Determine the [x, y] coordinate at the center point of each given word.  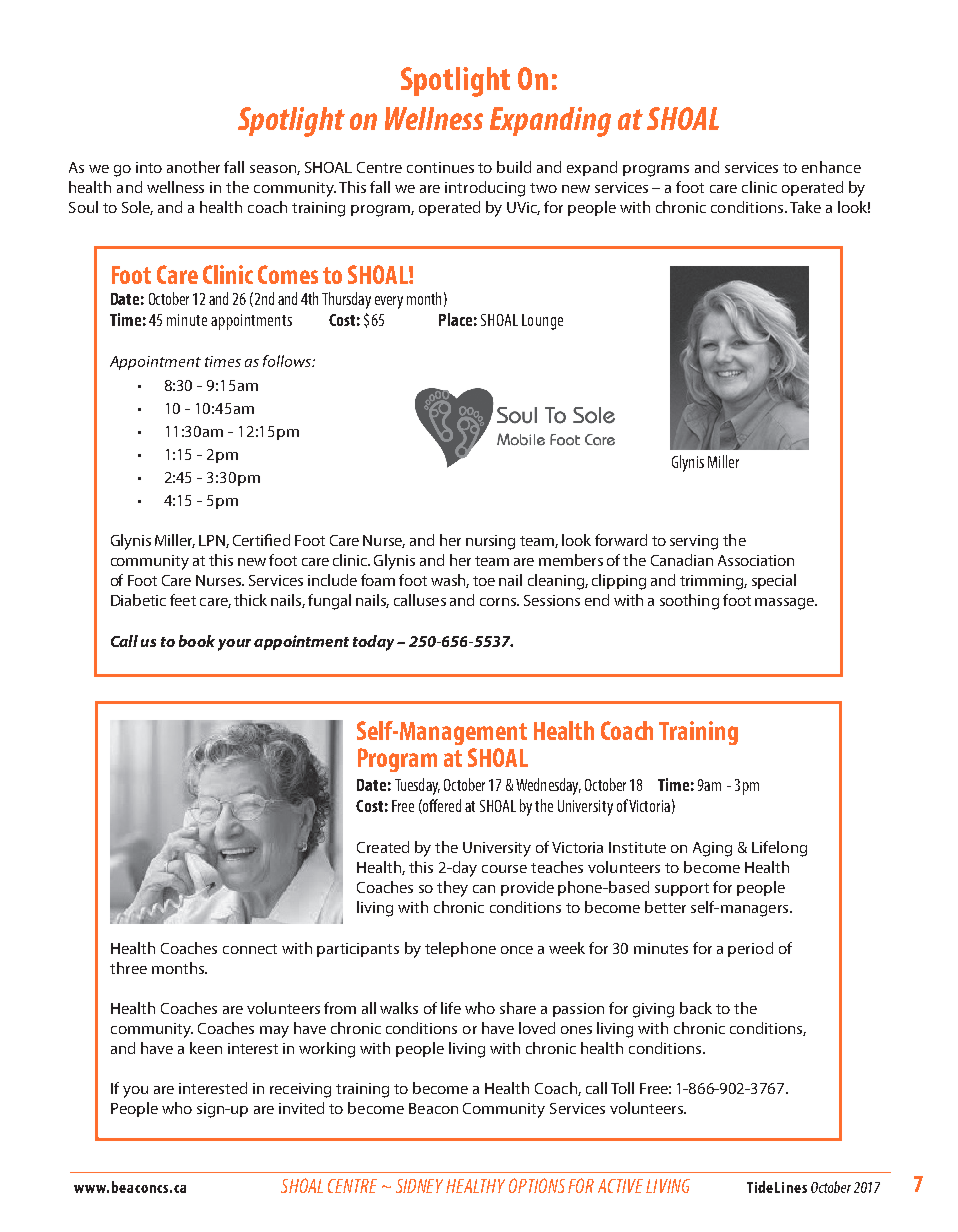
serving [694, 542]
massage [785, 604]
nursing [490, 542]
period [750, 949]
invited [301, 1108]
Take [805, 207]
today [373, 643]
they [452, 889]
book [197, 641]
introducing [485, 189]
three [128, 968]
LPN [213, 541]
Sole [137, 208]
